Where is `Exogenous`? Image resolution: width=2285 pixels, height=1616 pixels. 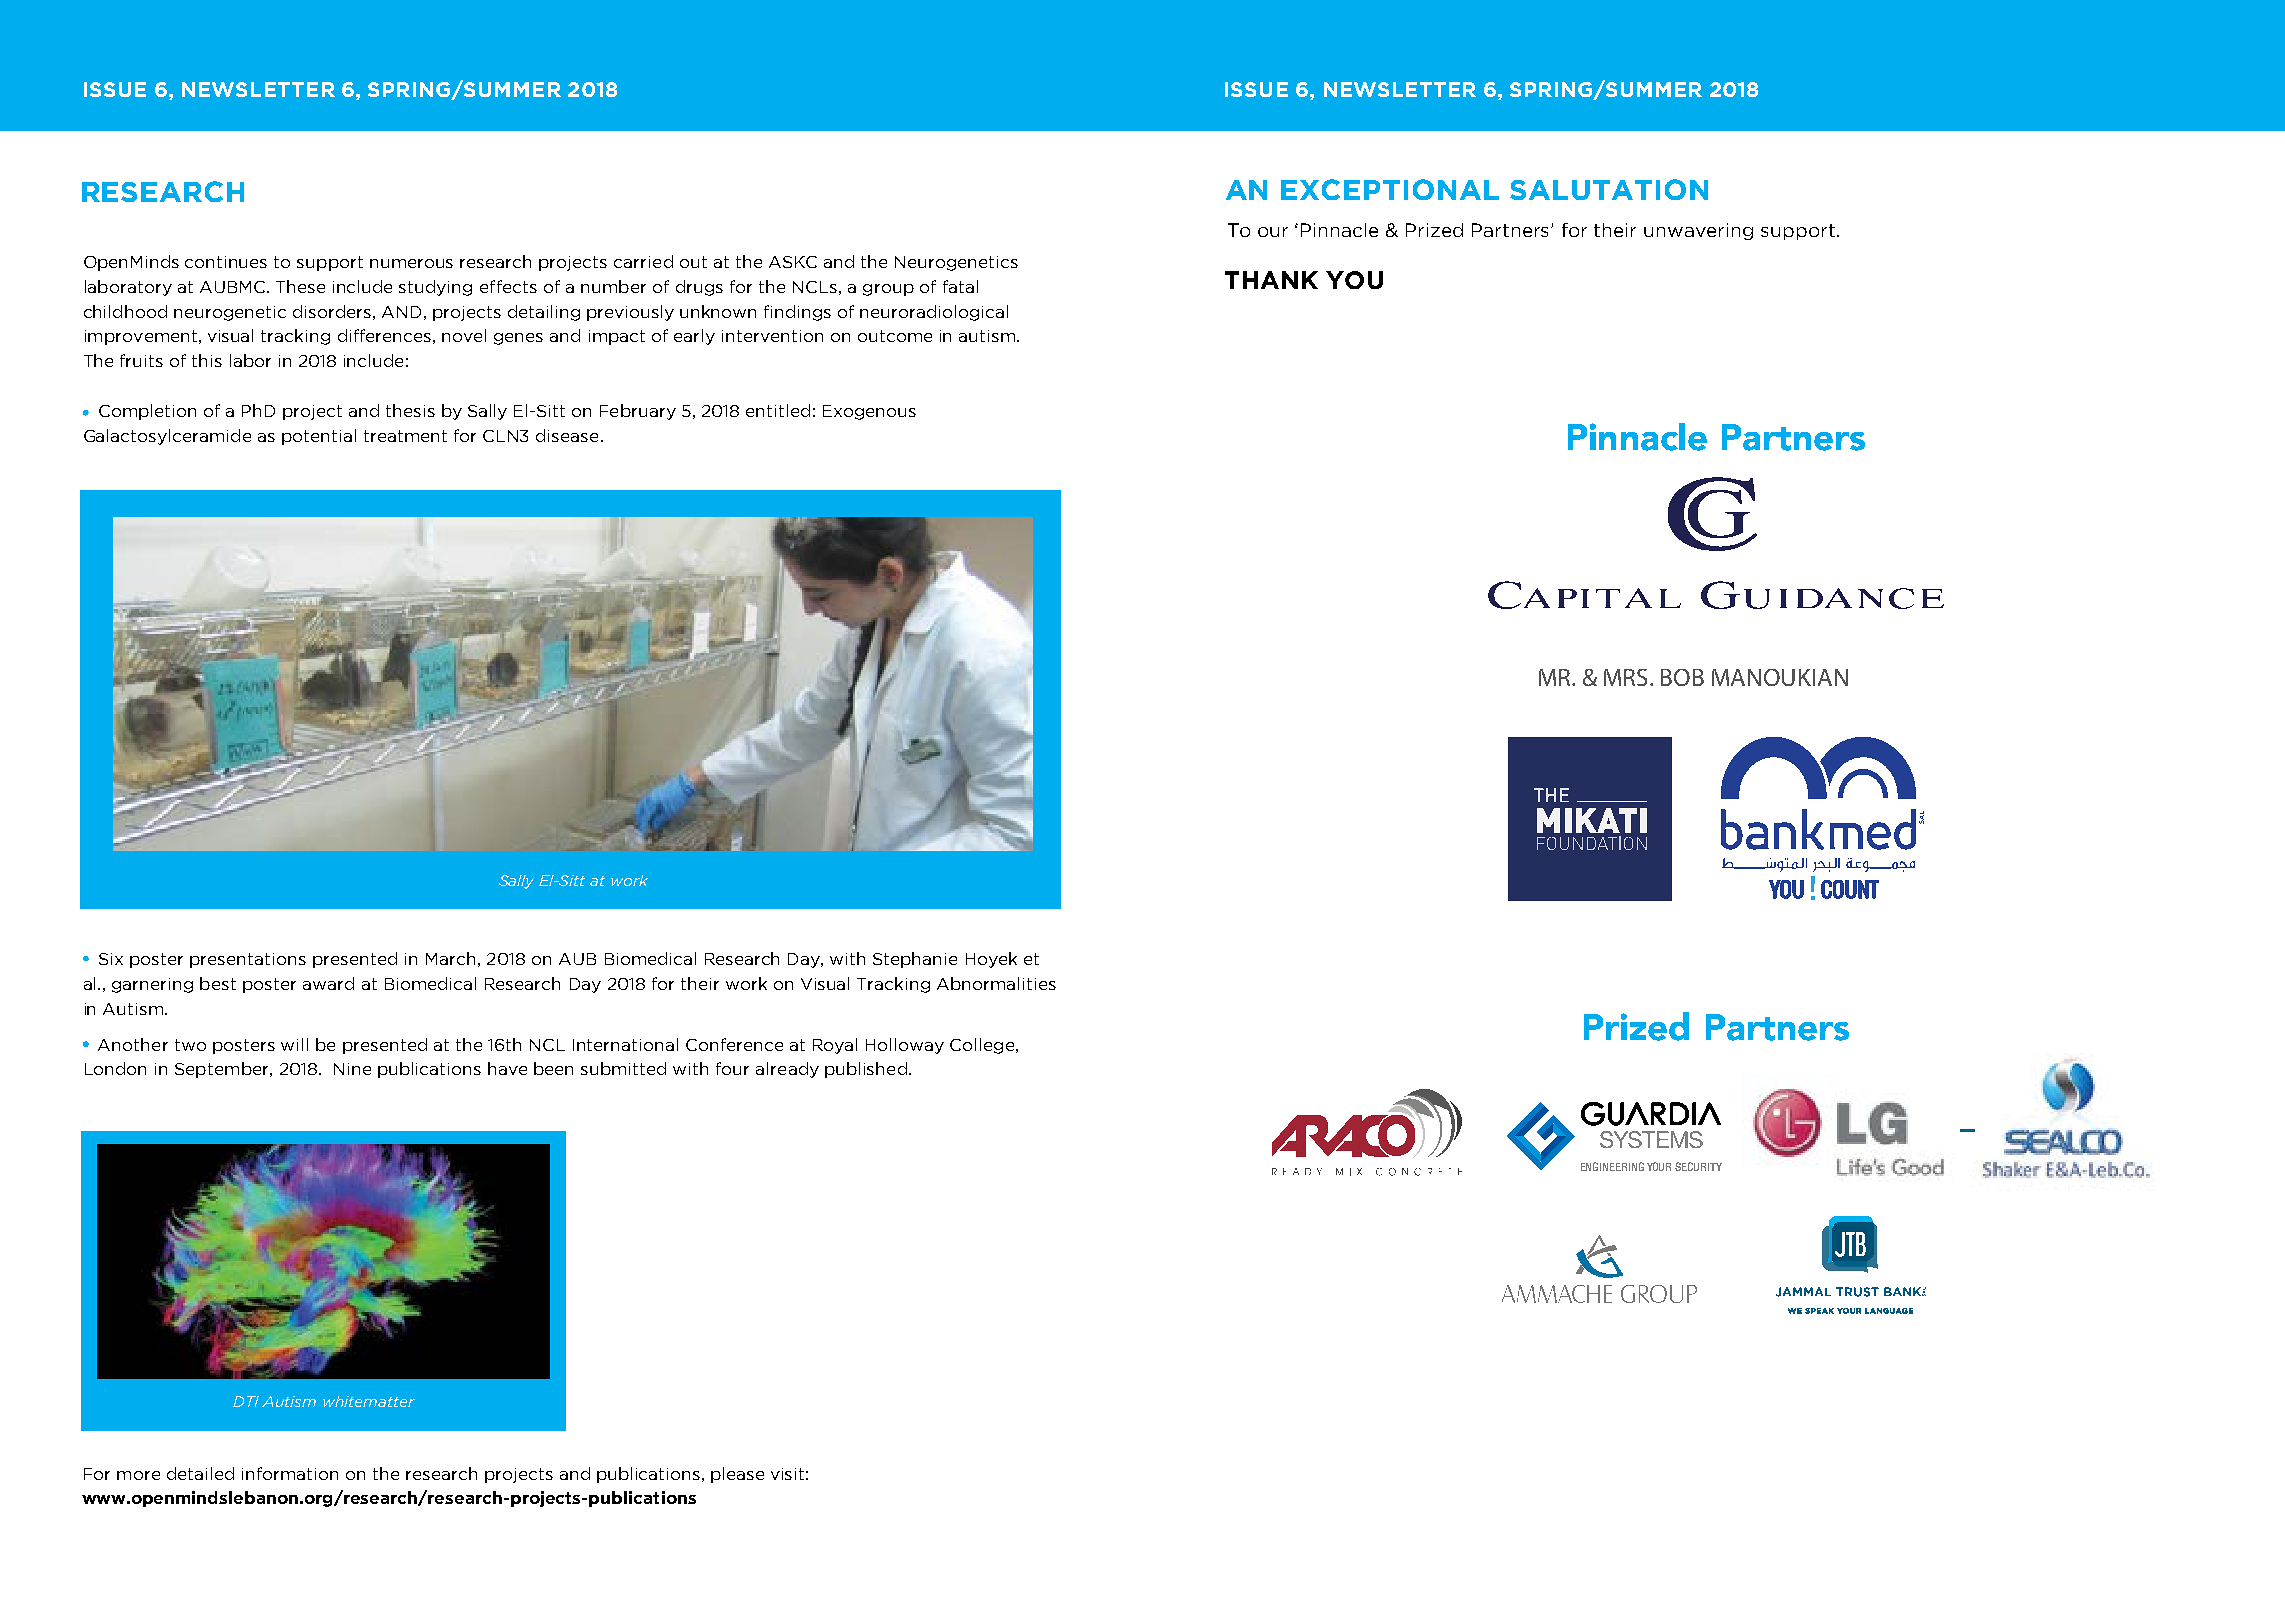
Exogenous is located at coordinates (869, 412).
